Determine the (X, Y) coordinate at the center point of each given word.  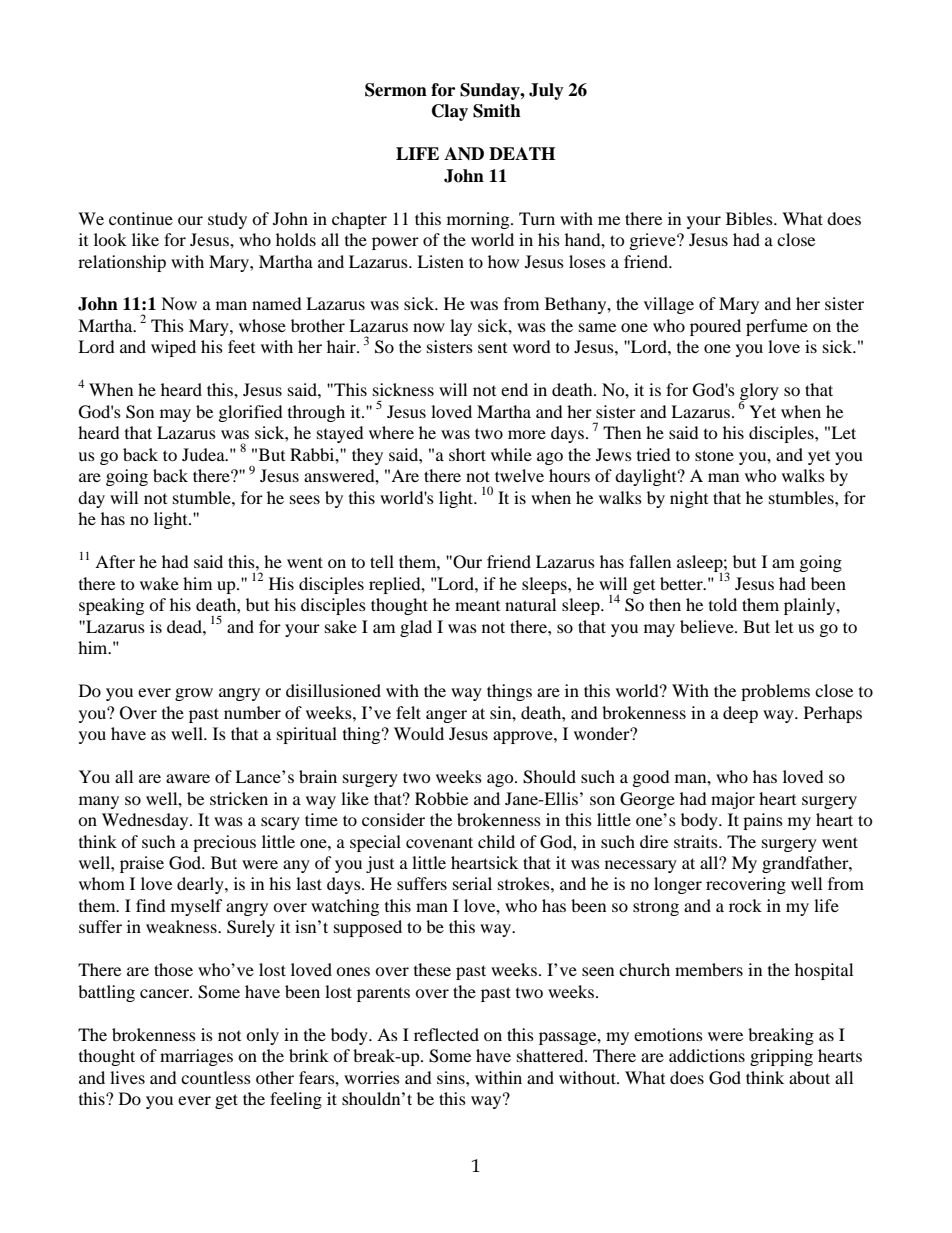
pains (763, 821)
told (723, 604)
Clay (450, 112)
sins (452, 1077)
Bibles (750, 218)
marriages (196, 1057)
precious (224, 843)
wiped (173, 348)
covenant (439, 842)
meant (477, 606)
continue (141, 218)
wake (159, 583)
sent (492, 348)
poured (715, 327)
